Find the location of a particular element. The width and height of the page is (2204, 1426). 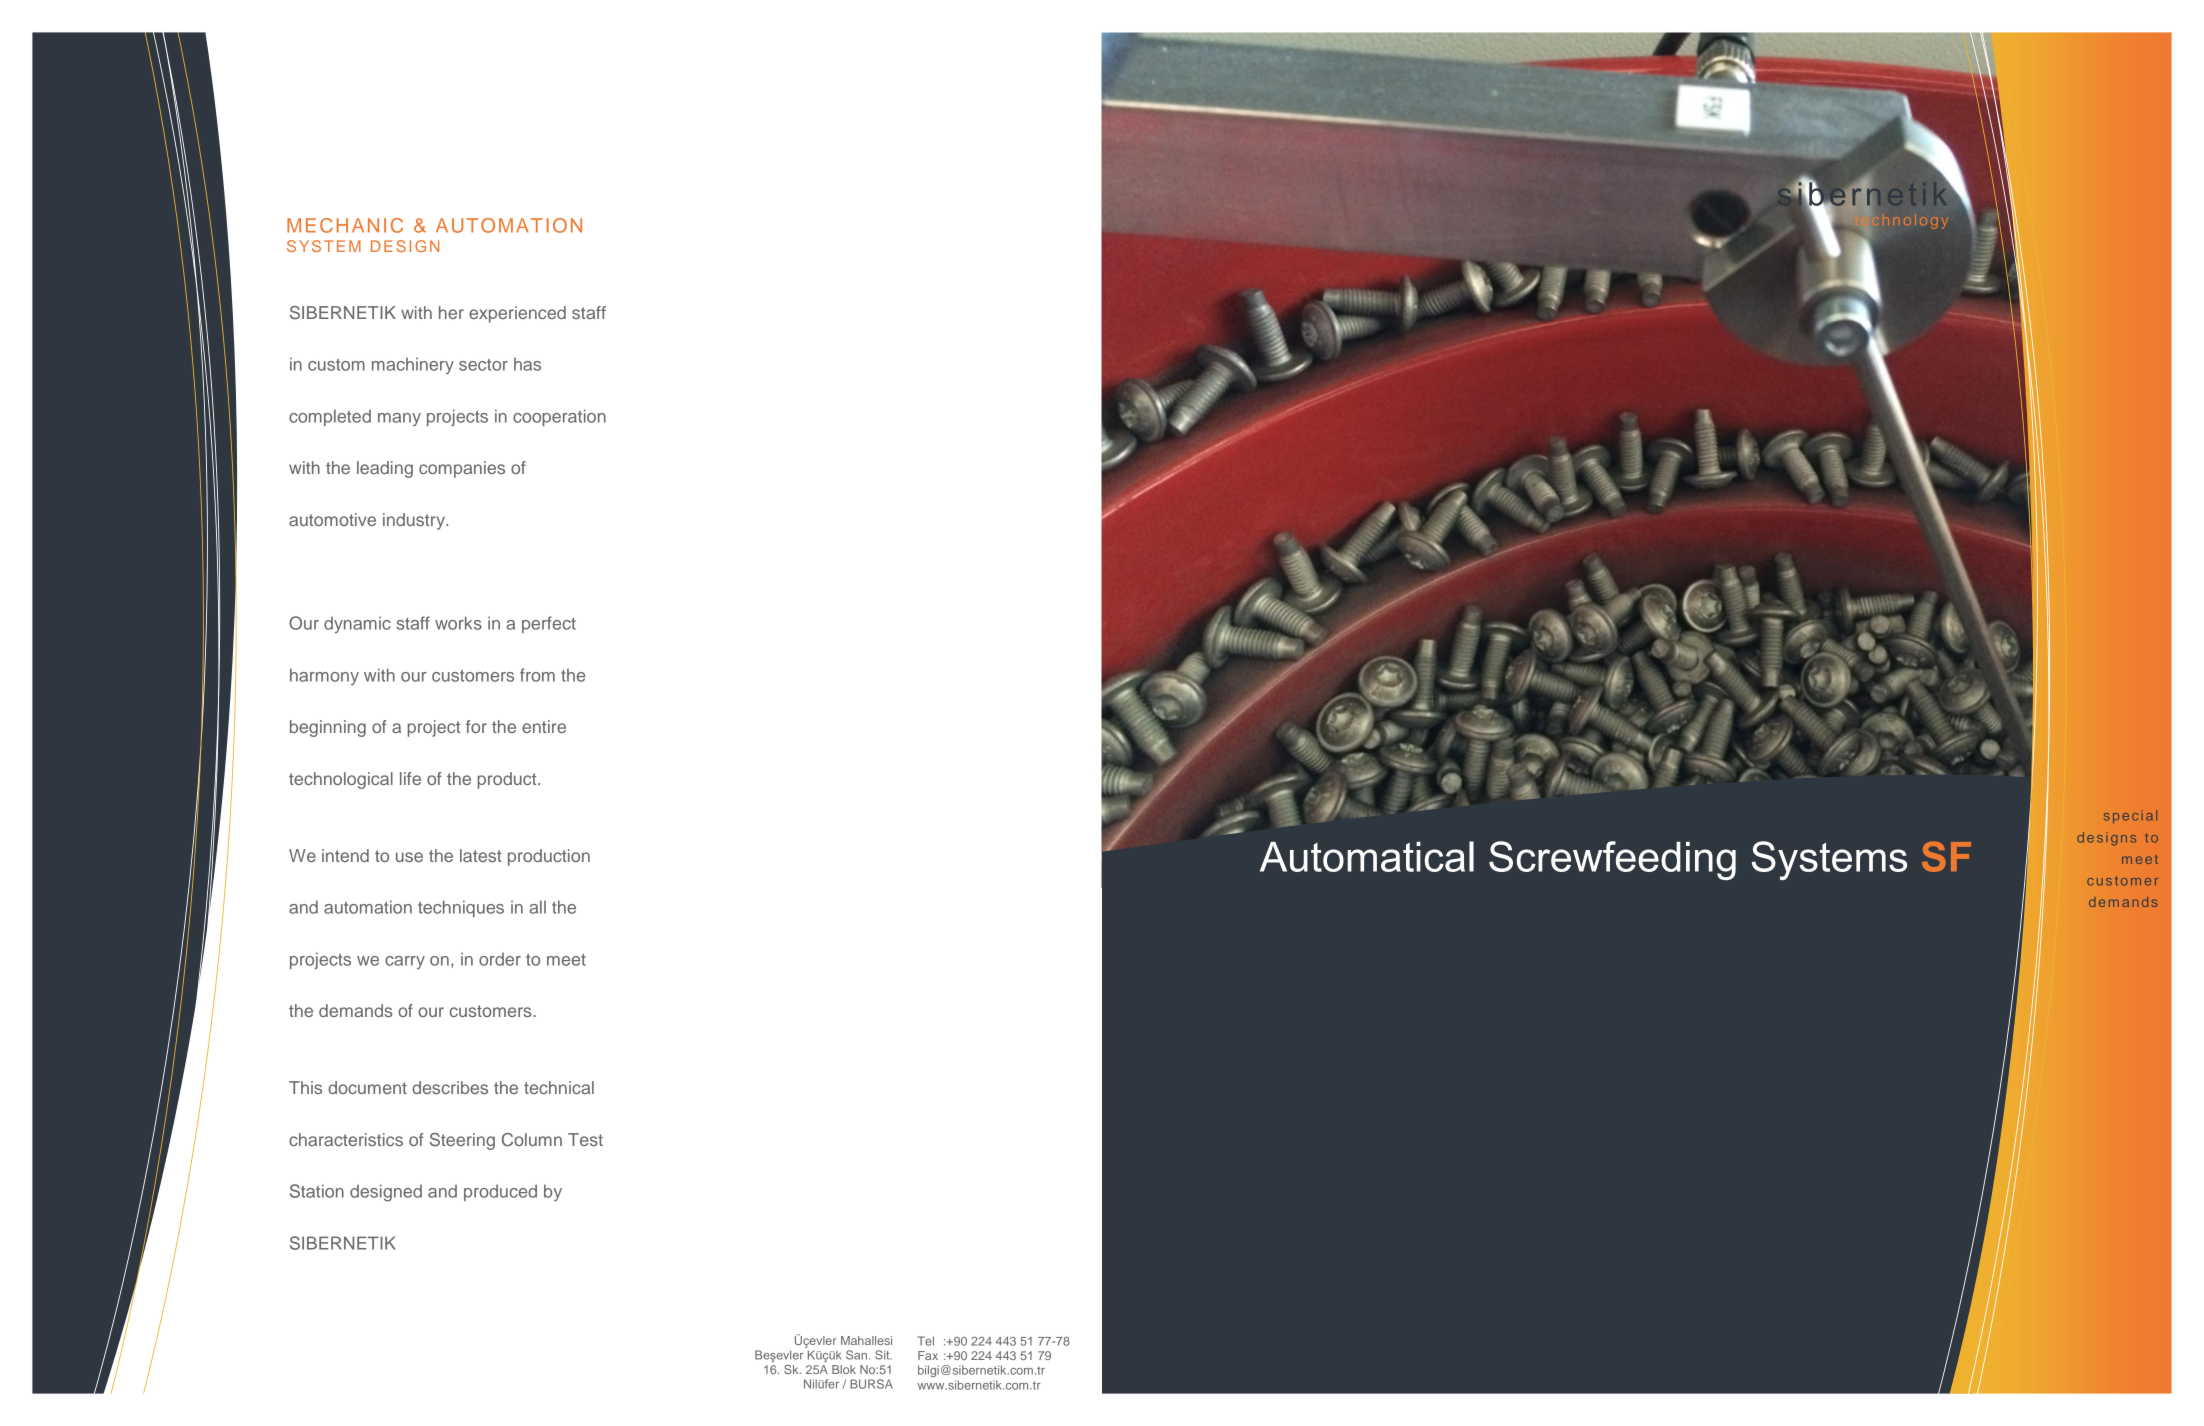

from is located at coordinates (537, 675).
